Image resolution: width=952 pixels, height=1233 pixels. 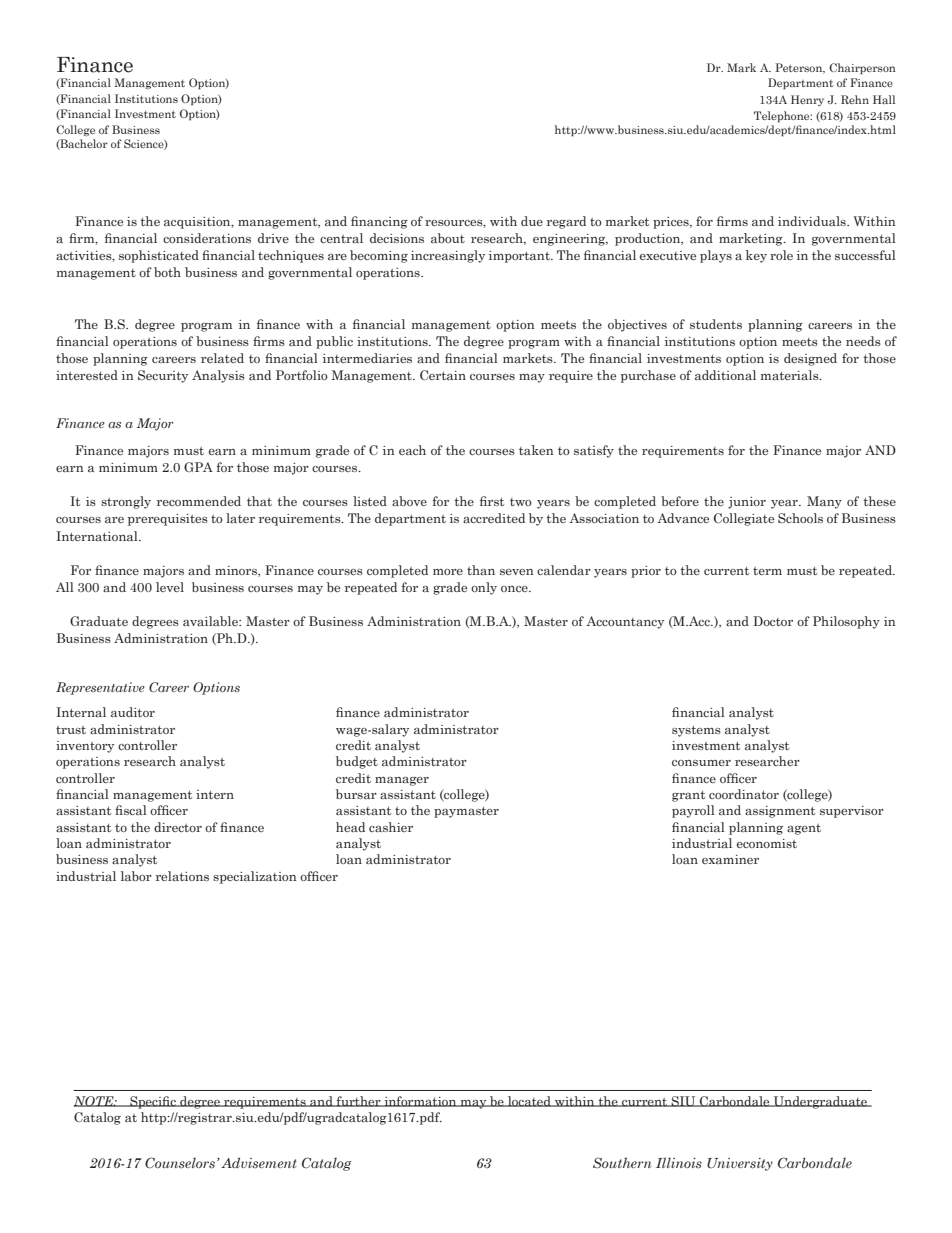 I want to click on Doctor, so click(x=773, y=621).
